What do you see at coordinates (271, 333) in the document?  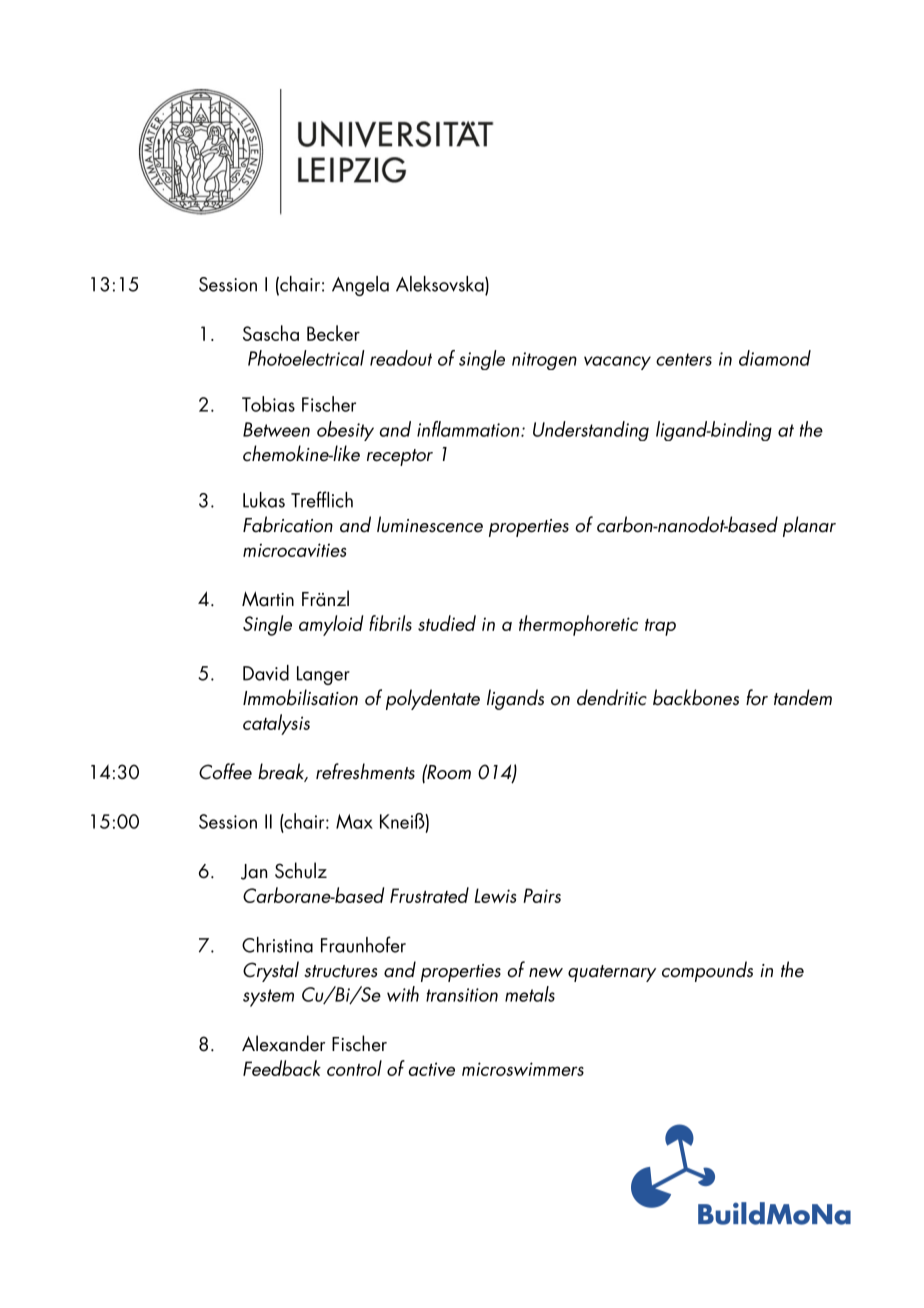 I see `Sascha` at bounding box center [271, 333].
